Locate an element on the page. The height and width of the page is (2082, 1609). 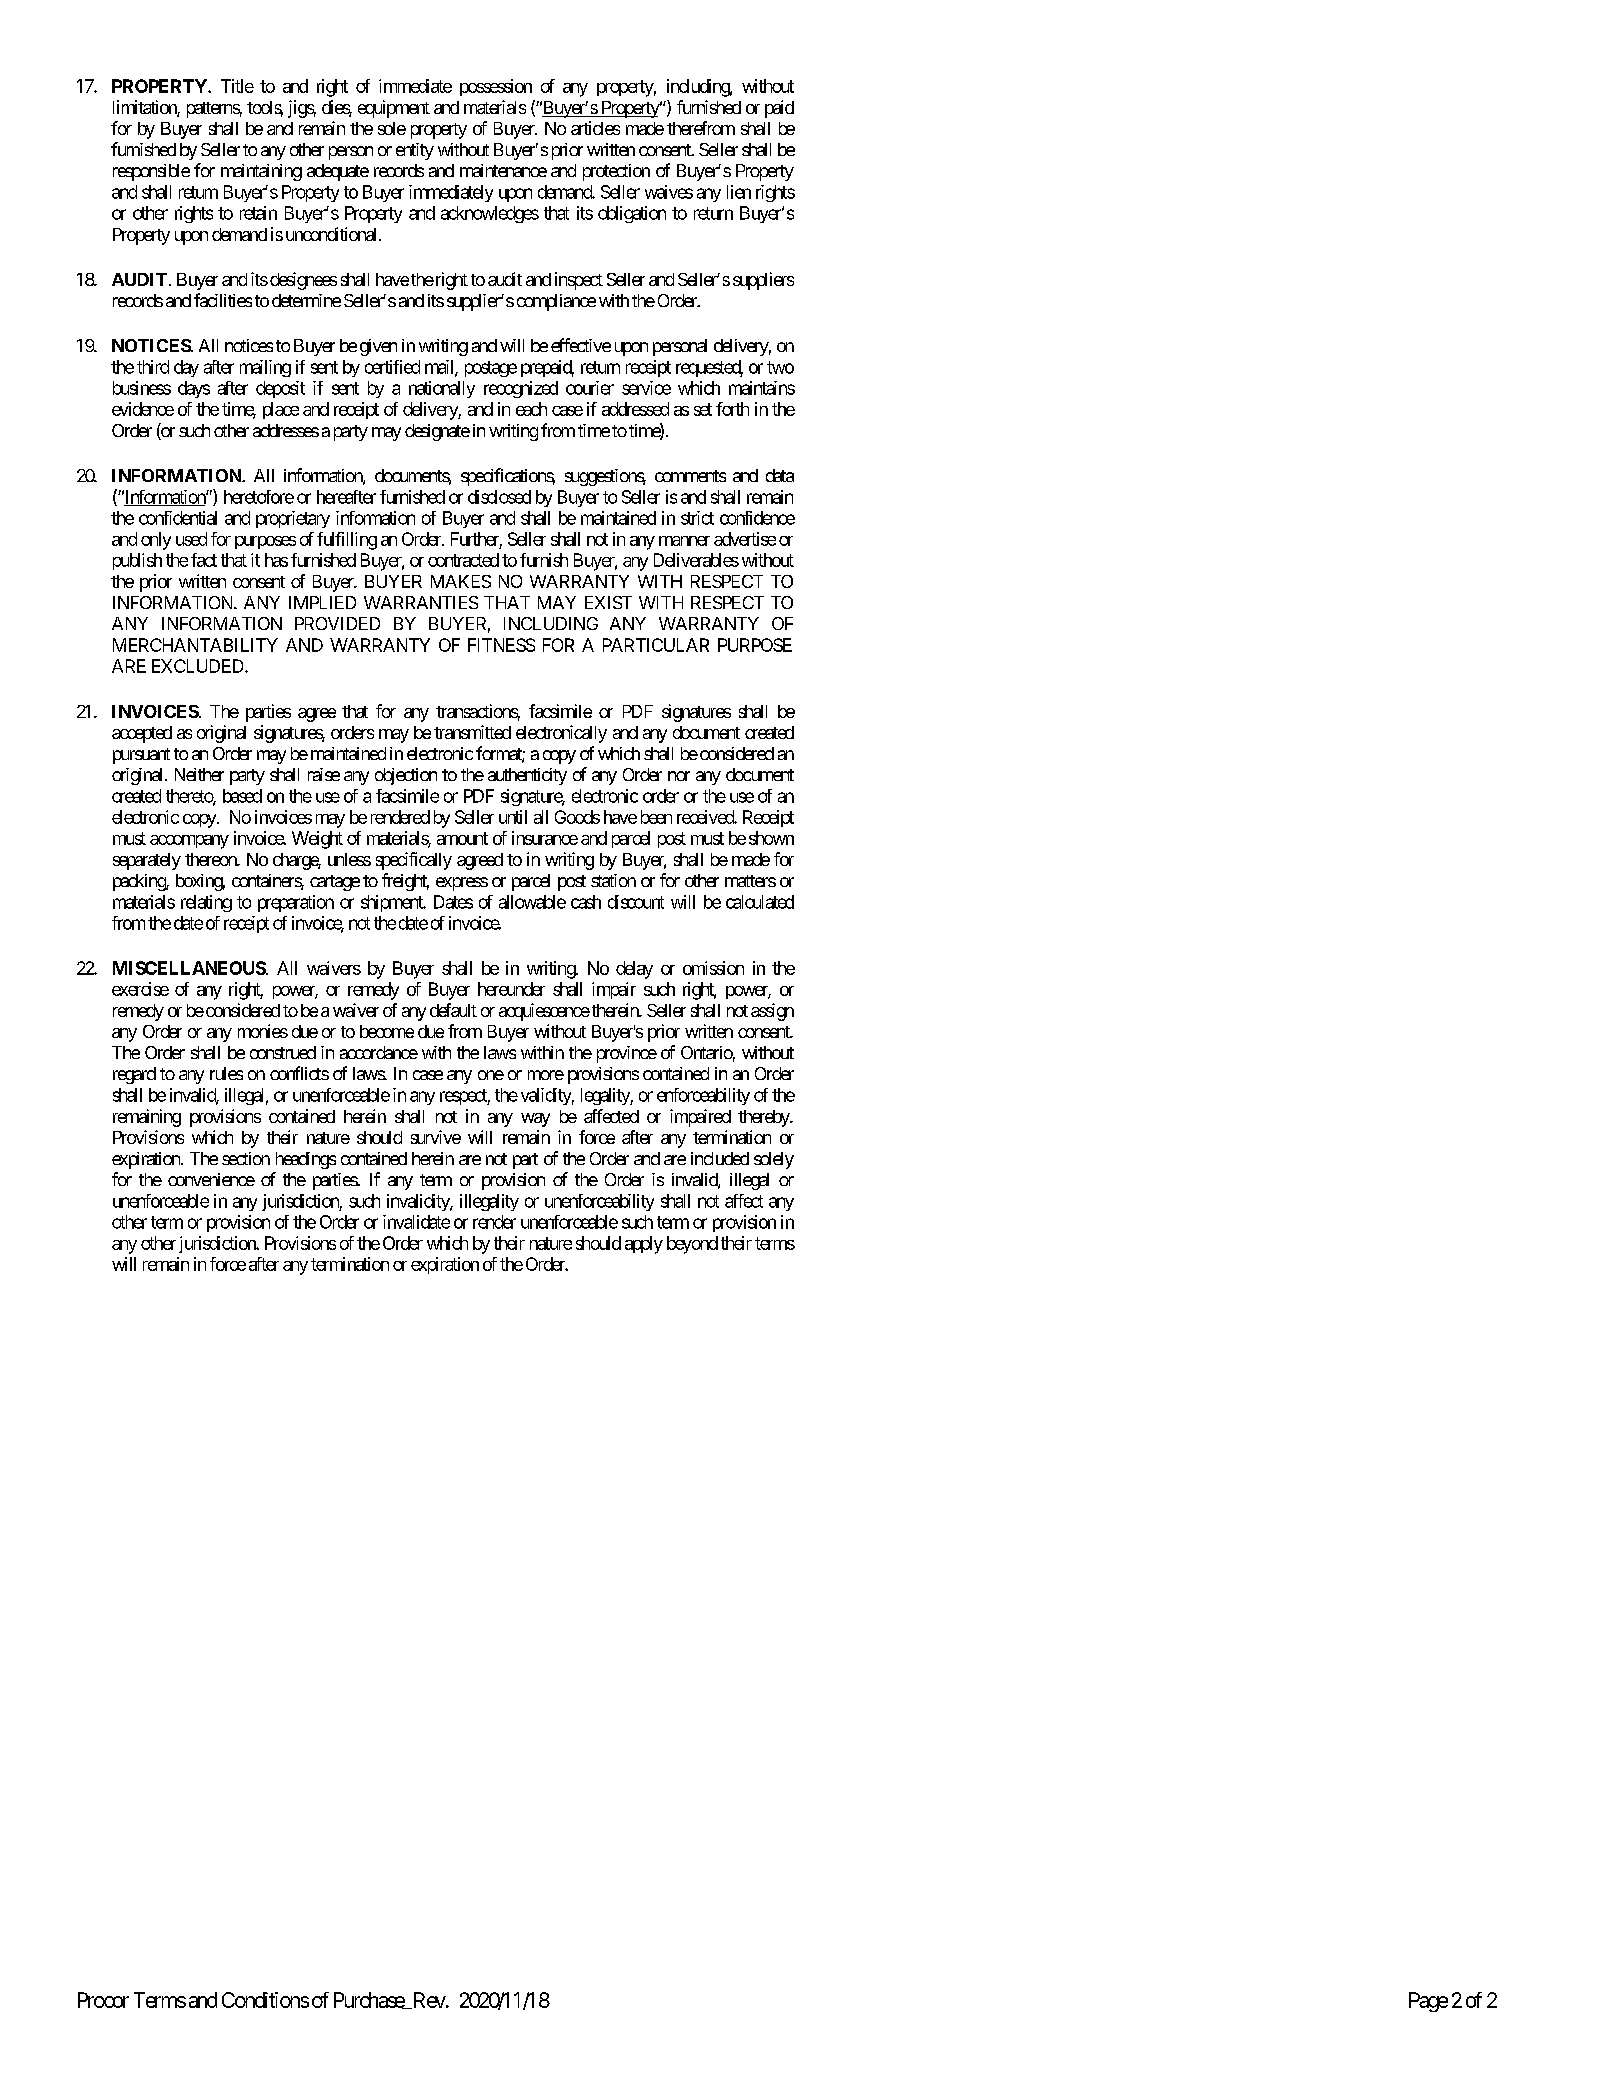
lien is located at coordinates (739, 192).
